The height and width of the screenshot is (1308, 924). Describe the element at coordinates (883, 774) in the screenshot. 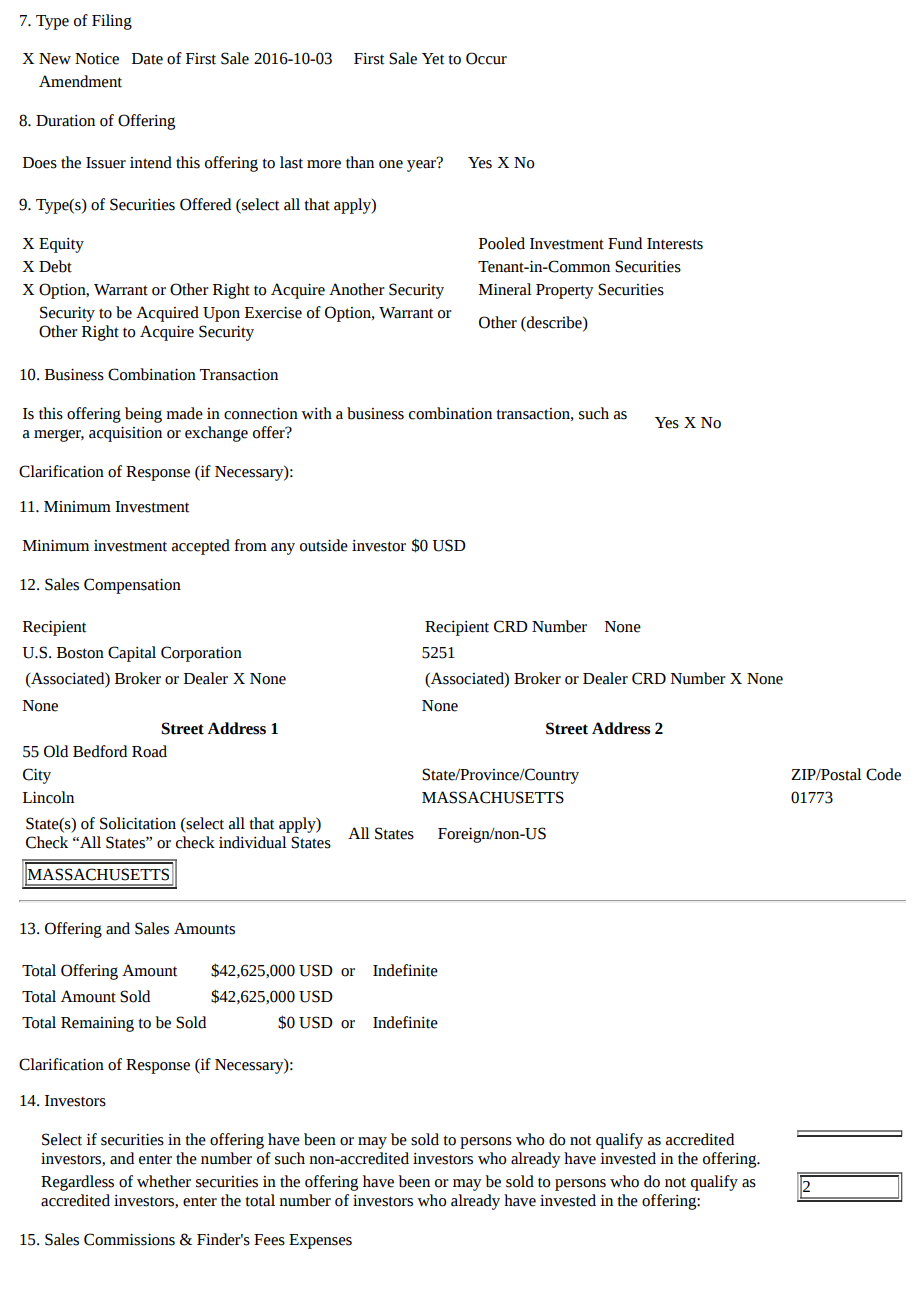

I see `Code` at that location.
